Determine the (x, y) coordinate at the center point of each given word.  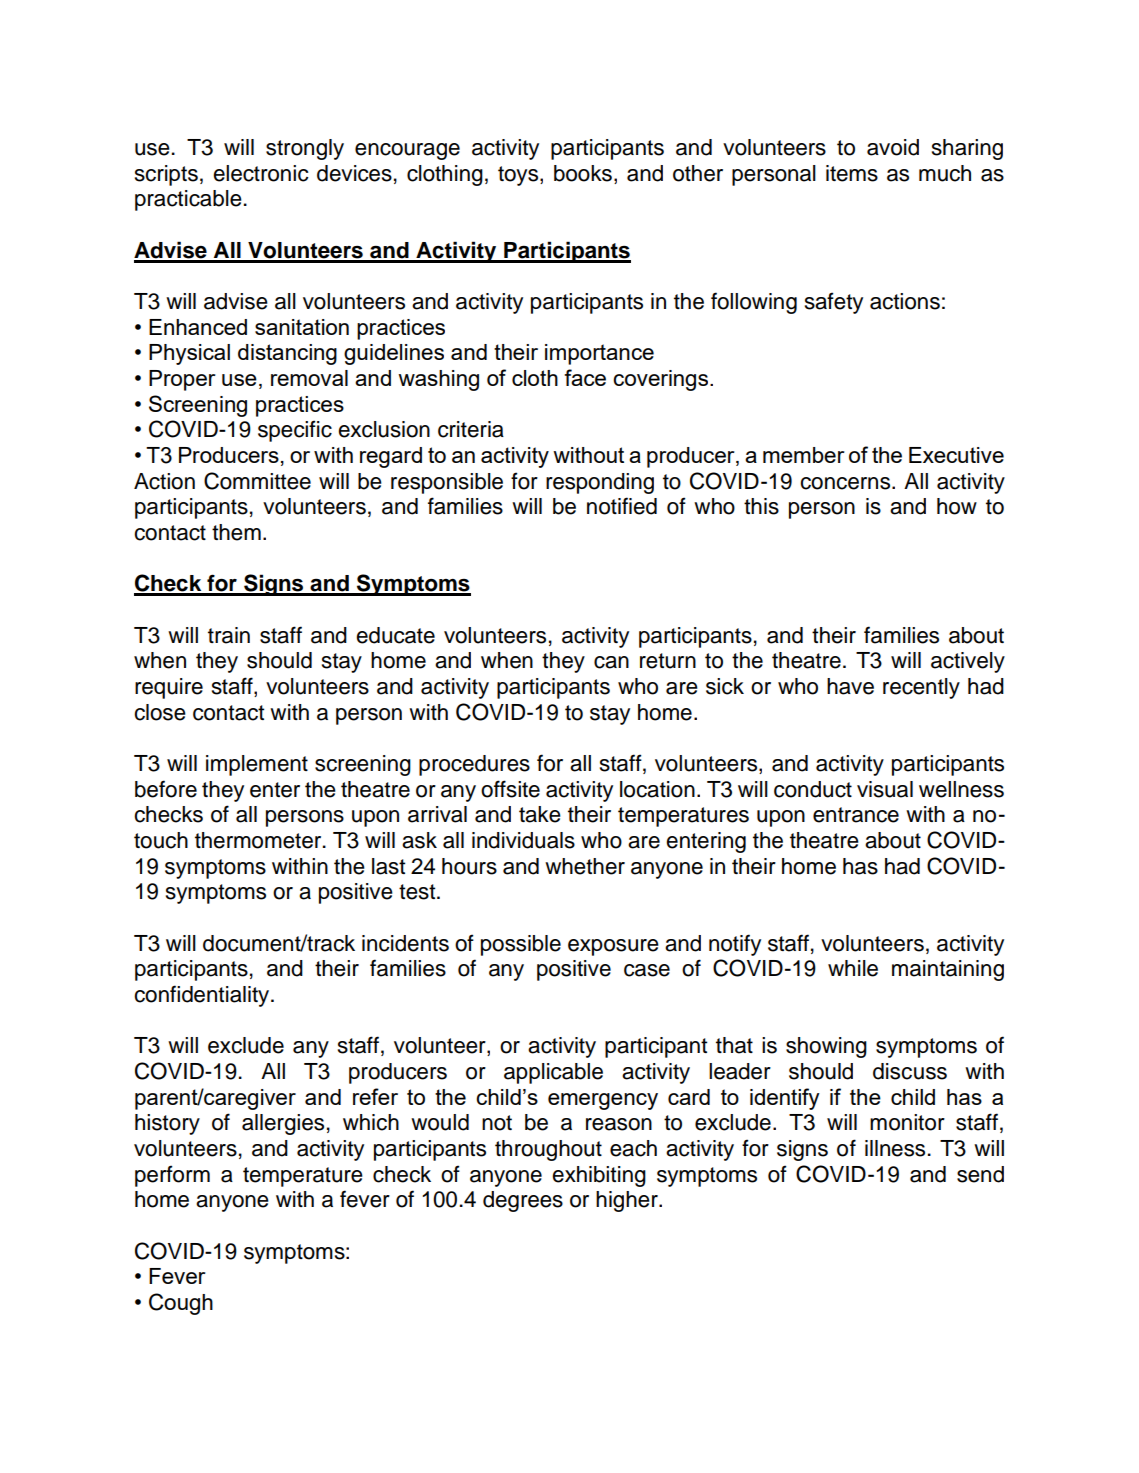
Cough (181, 1304)
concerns (846, 483)
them (236, 532)
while (853, 968)
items (852, 173)
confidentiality (203, 996)
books (583, 173)
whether (585, 866)
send (980, 1174)
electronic (261, 173)
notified (622, 506)
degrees (523, 1201)
